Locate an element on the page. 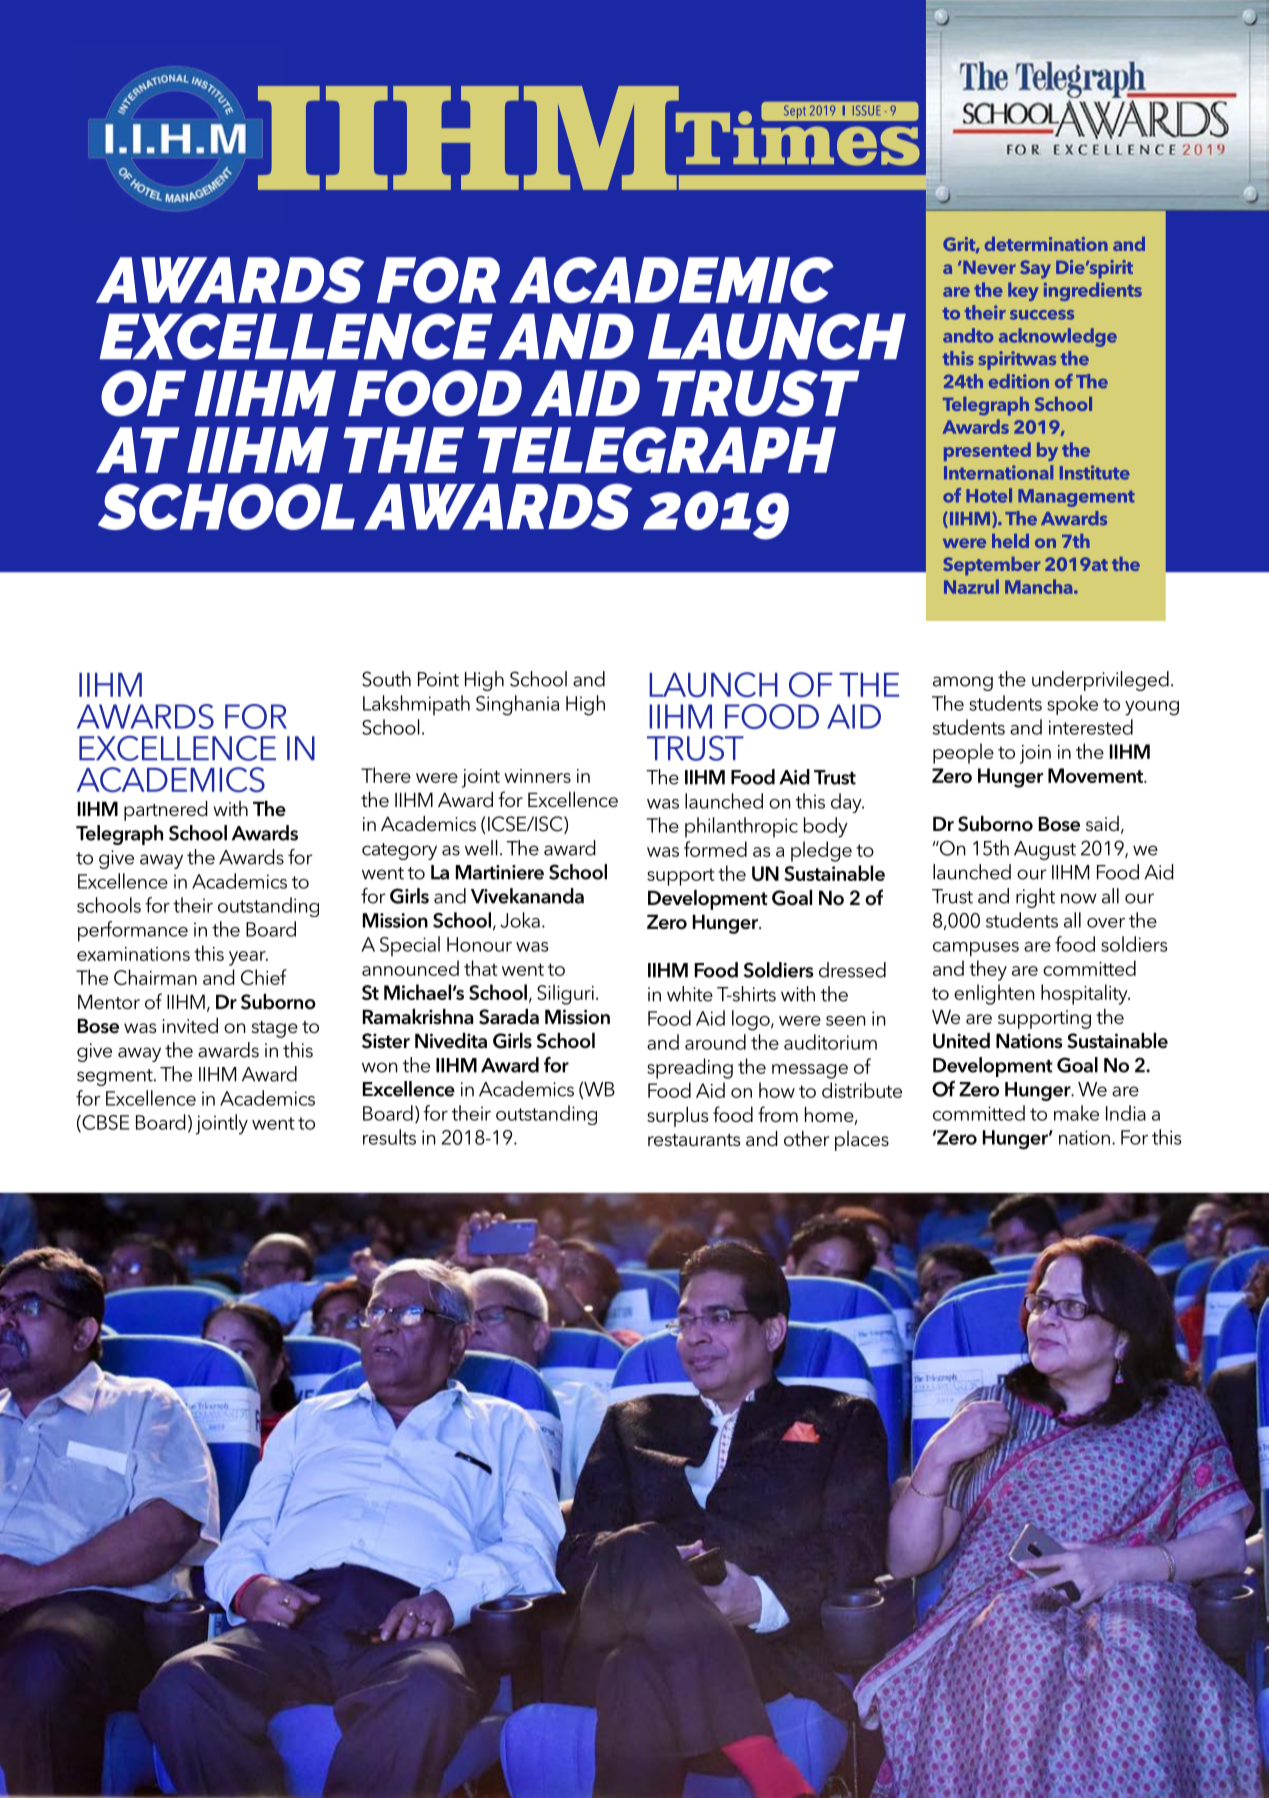 This document has width=1269, height=1798. spoke is located at coordinates (1072, 705).
